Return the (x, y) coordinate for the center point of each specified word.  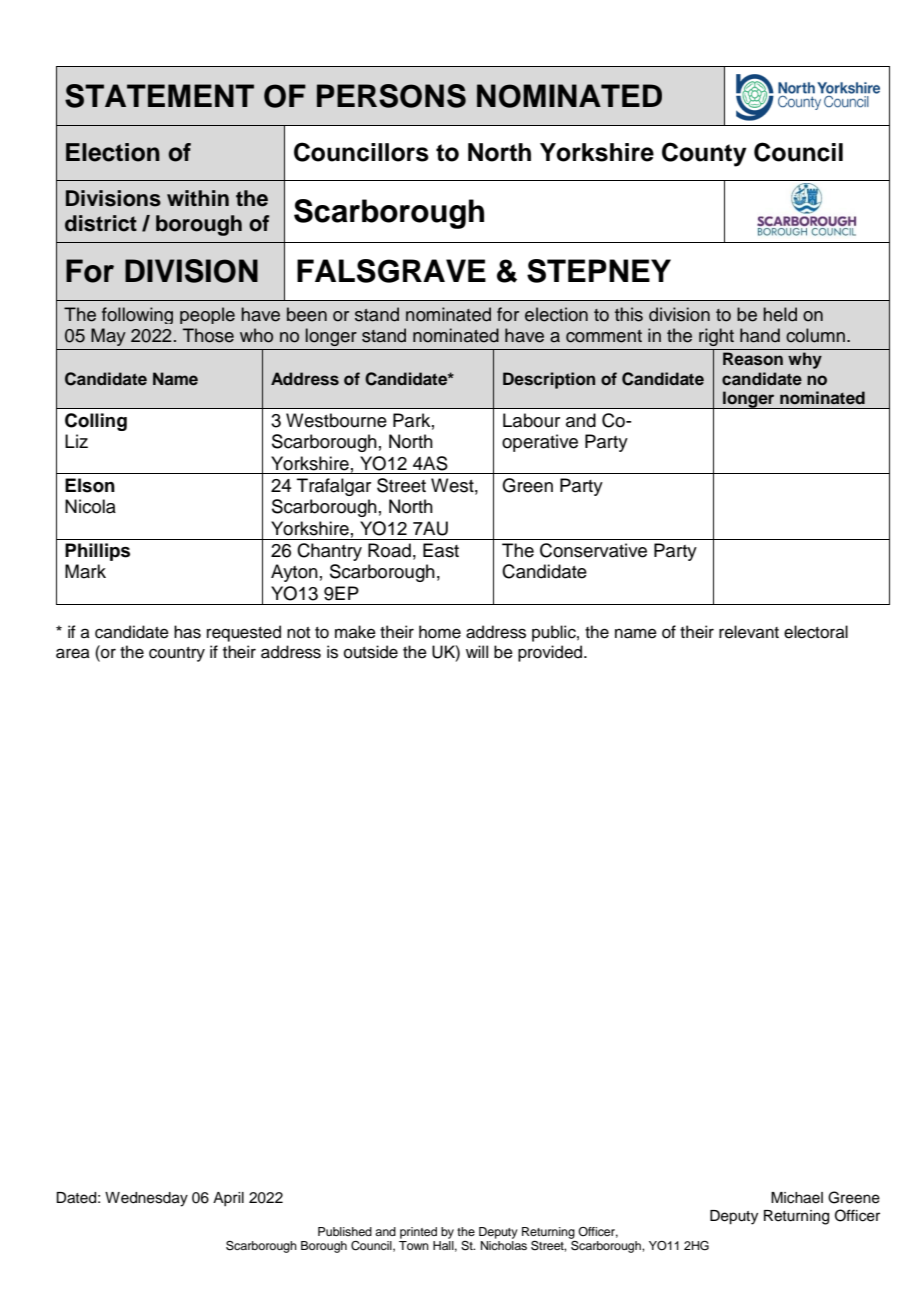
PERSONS (391, 96)
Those (208, 335)
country (177, 654)
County (704, 154)
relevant (749, 632)
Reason (753, 359)
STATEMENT (159, 96)
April (228, 1199)
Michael (797, 1198)
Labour (531, 420)
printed (418, 1233)
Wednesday (146, 1199)
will (477, 651)
